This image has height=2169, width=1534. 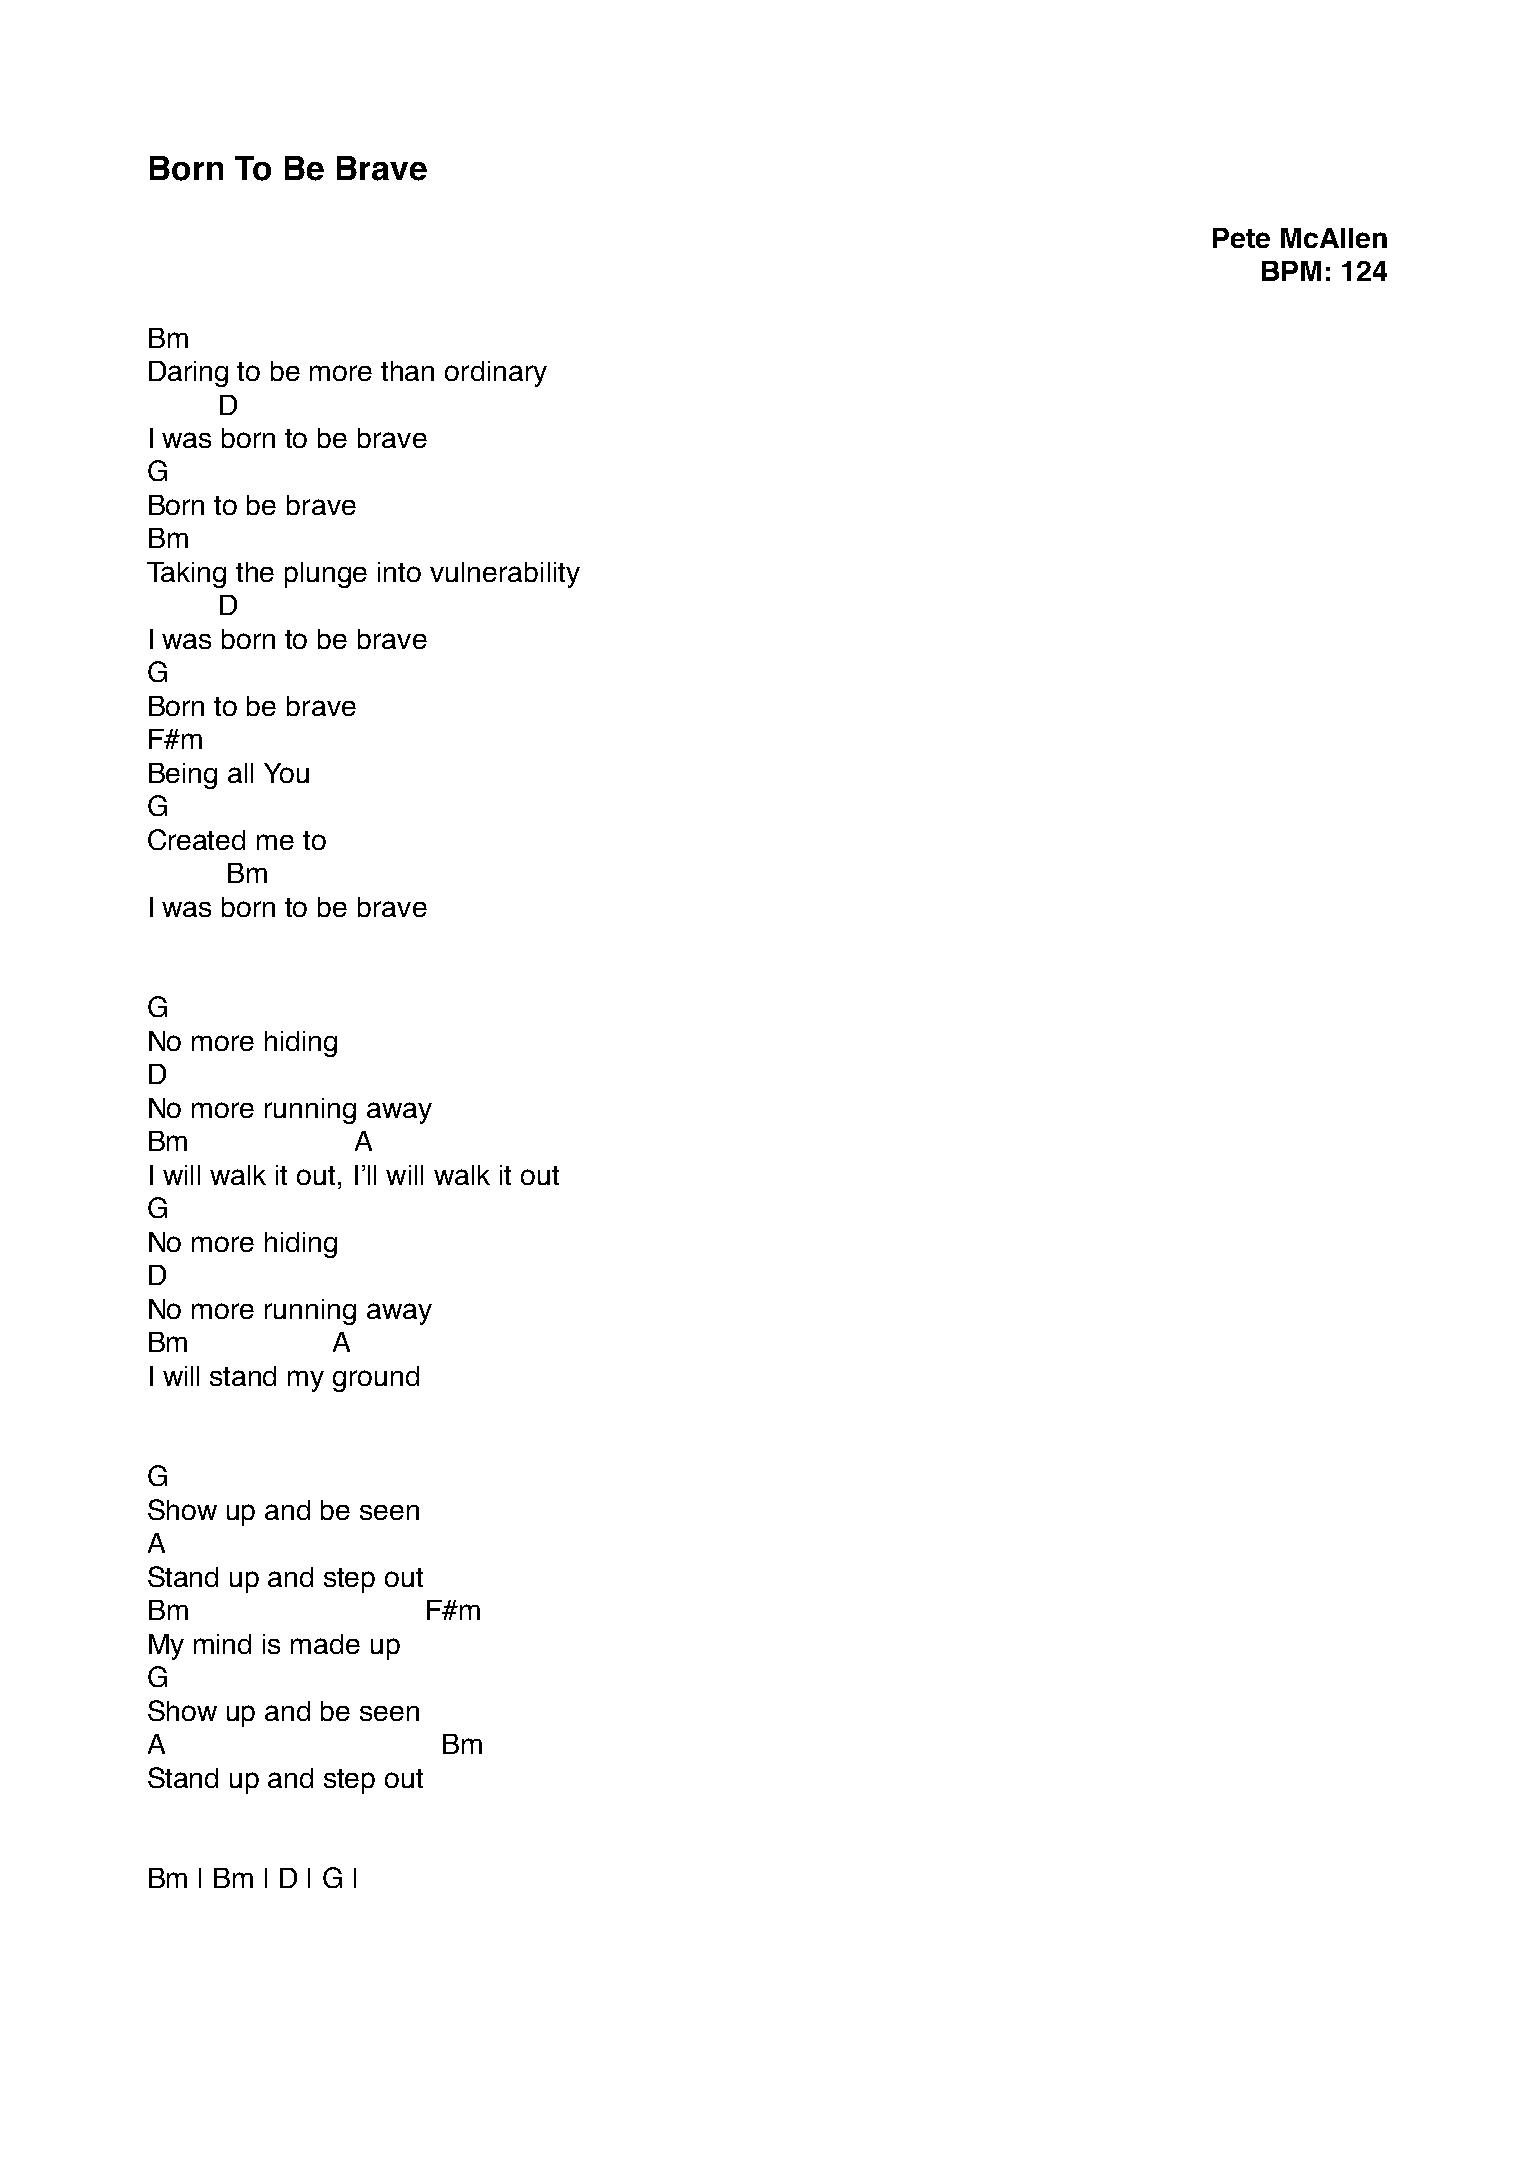 I want to click on Being, so click(x=183, y=776).
